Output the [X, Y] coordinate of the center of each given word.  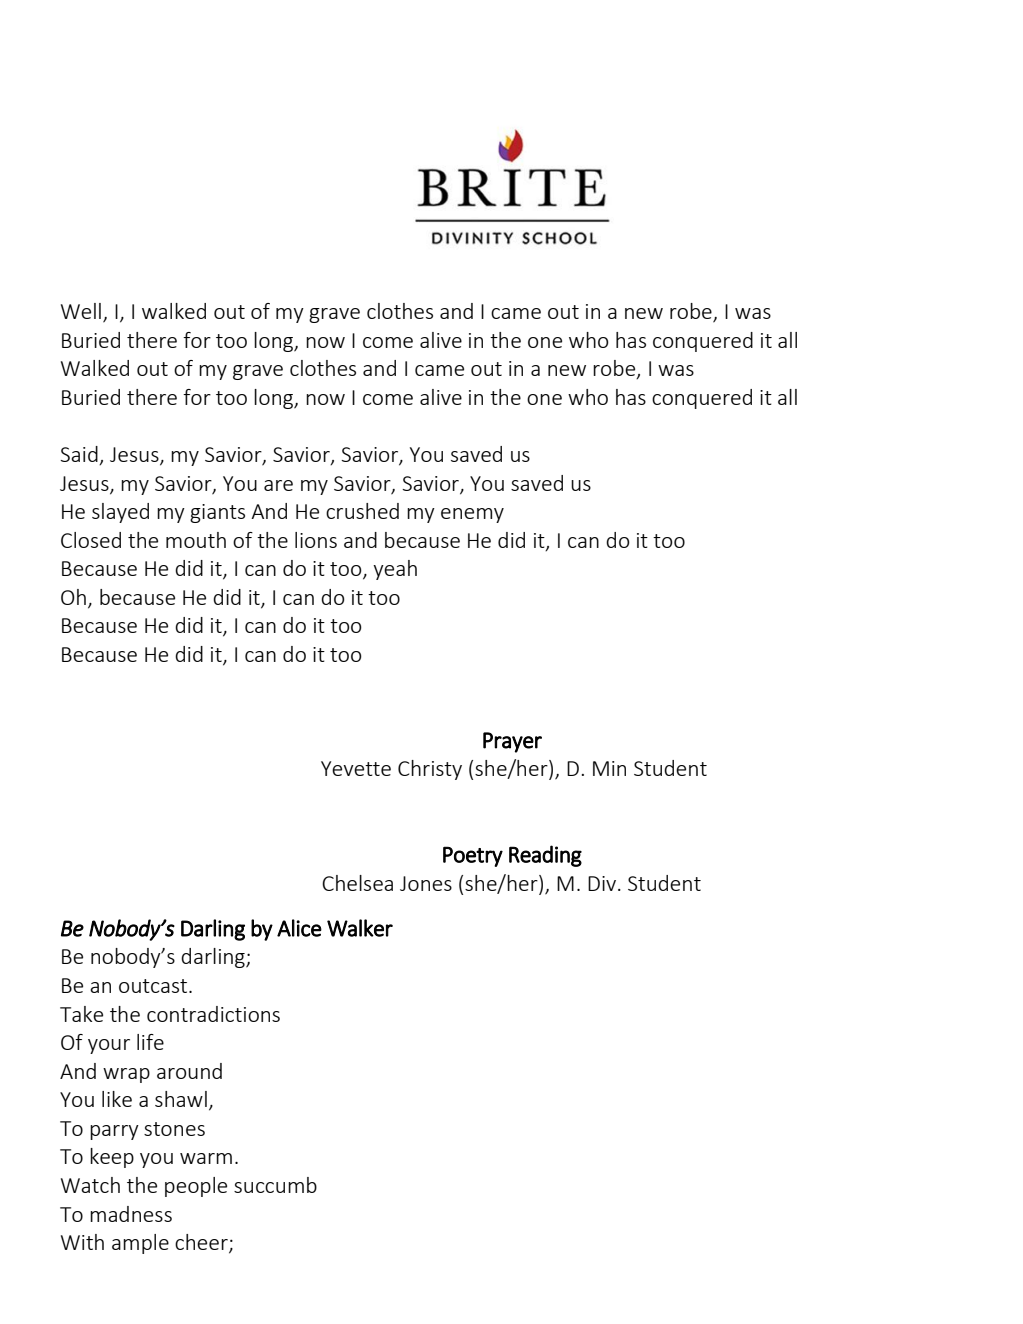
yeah [395, 570]
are [278, 485]
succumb [275, 1185]
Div [603, 883]
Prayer [512, 742]
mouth [196, 540]
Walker [360, 928]
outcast [154, 986]
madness [131, 1214]
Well [81, 311]
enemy [472, 515]
